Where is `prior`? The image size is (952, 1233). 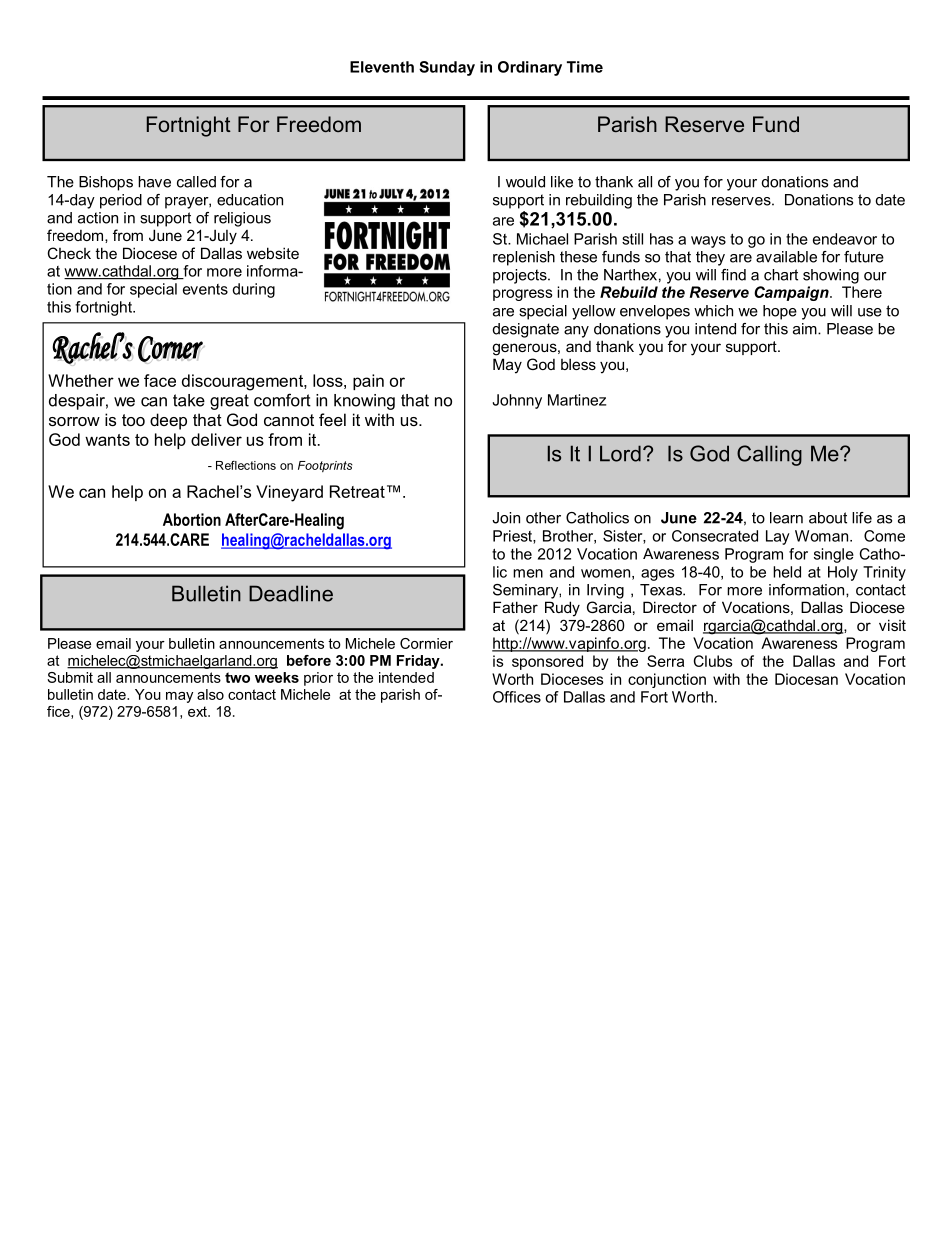
prior is located at coordinates (318, 679).
